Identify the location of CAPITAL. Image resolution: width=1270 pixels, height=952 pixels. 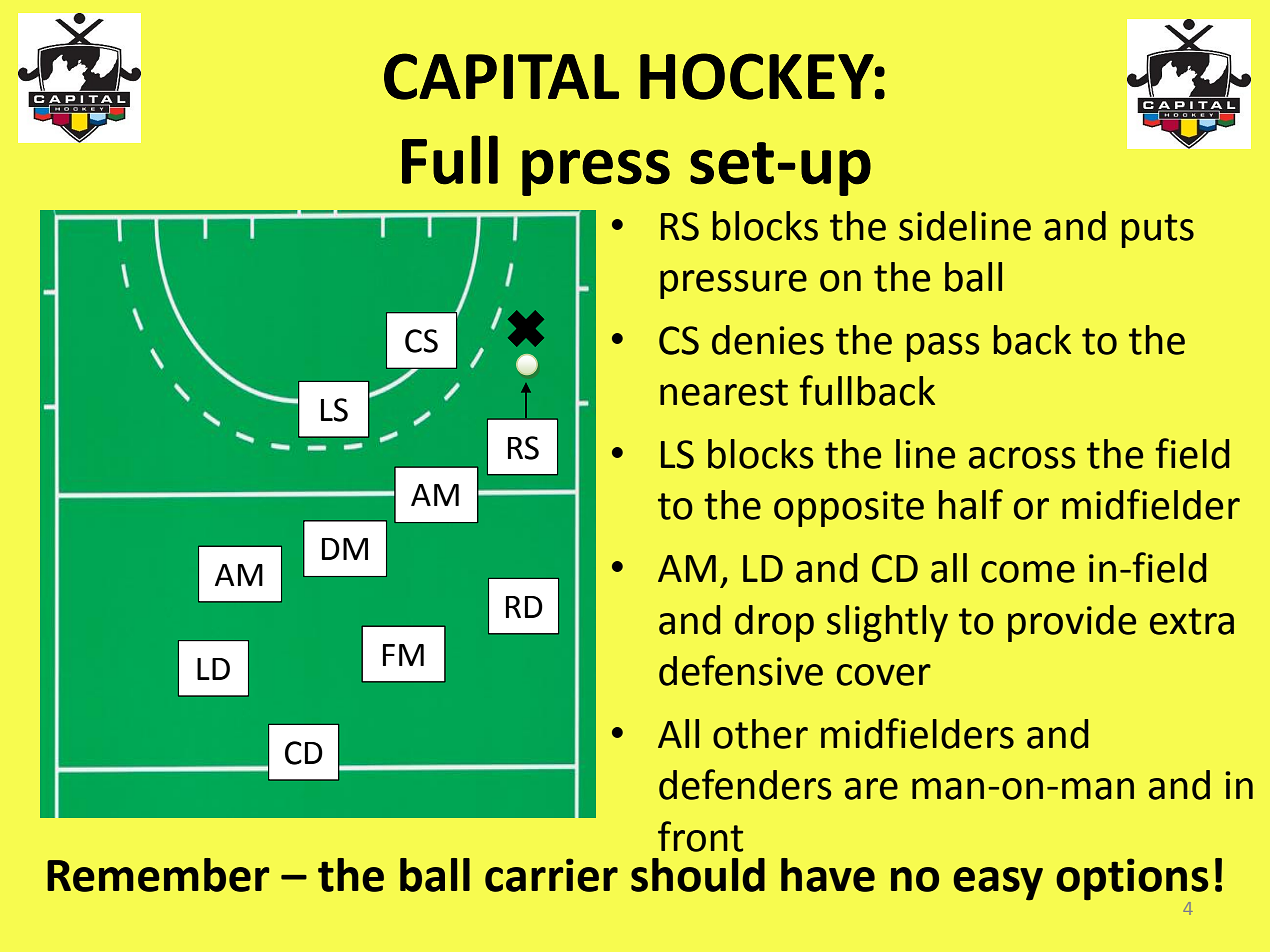
(501, 76).
